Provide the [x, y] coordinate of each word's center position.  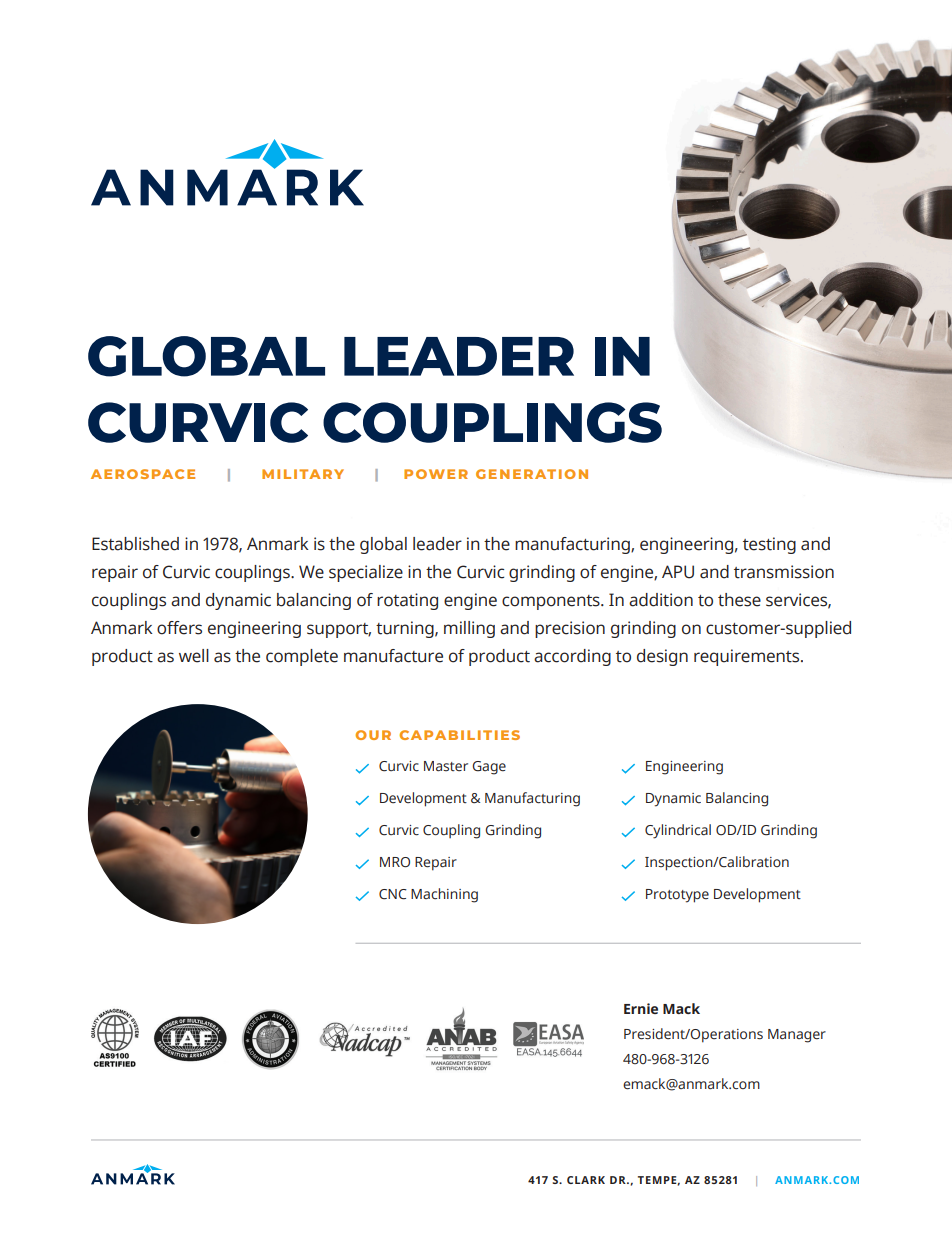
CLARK [586, 1180]
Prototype [677, 896]
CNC [393, 894]
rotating [407, 601]
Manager [797, 1036]
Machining [444, 895]
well [194, 656]
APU [678, 572]
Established [135, 544]
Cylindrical [678, 831]
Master [446, 766]
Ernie [641, 1008]
